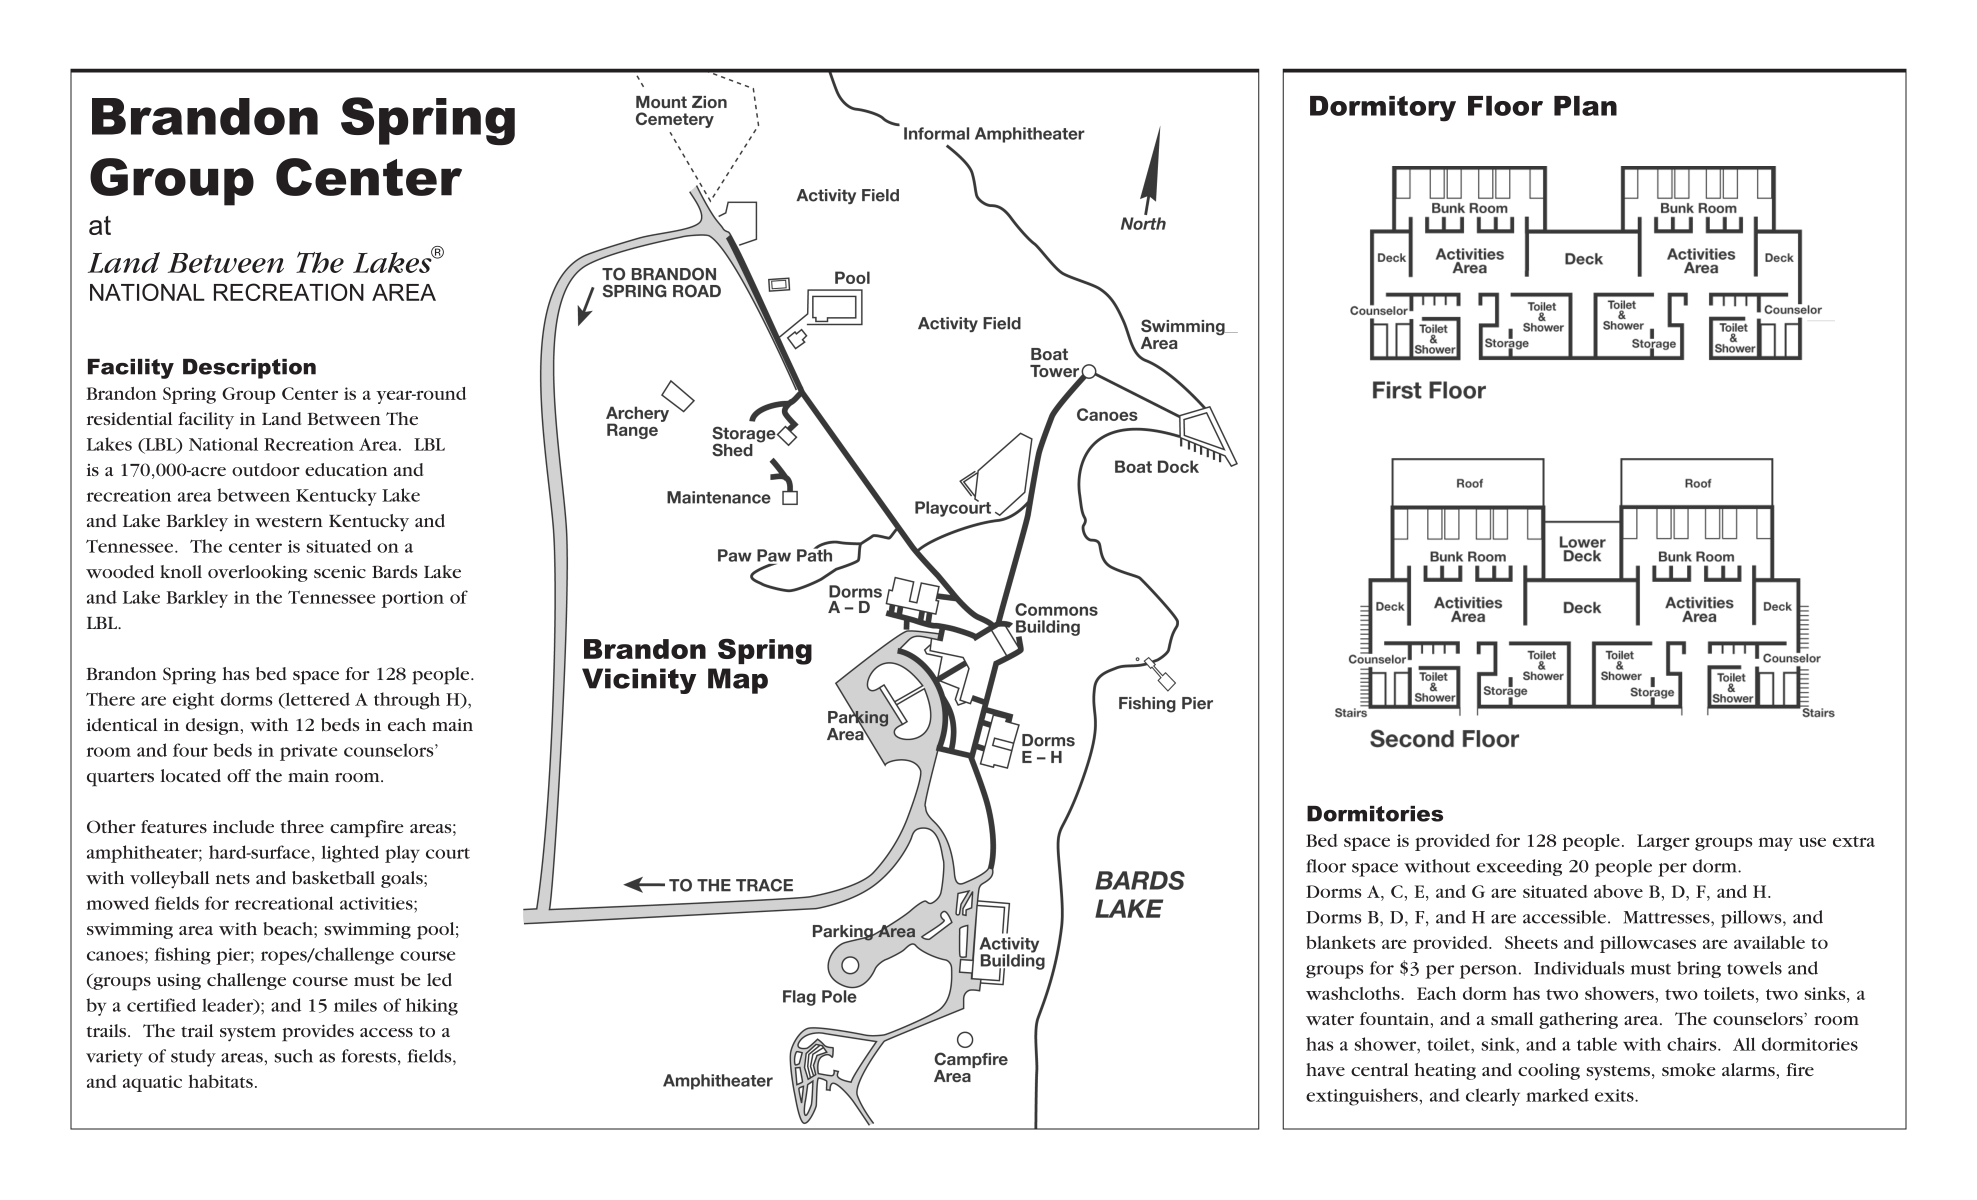 Image resolution: width=1977 pixels, height=1200 pixels. I want to click on Plan, so click(1585, 106).
